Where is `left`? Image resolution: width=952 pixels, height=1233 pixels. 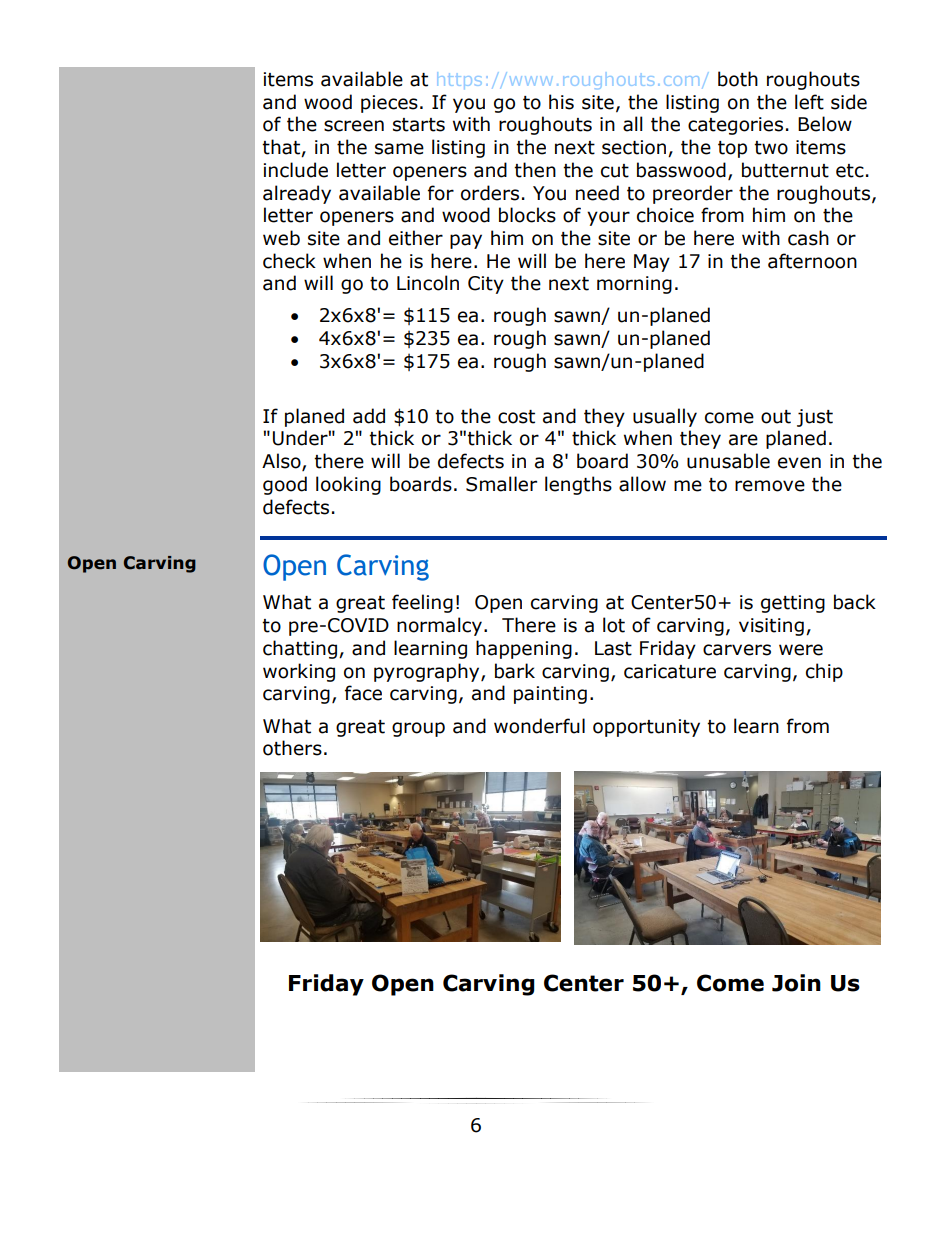
left is located at coordinates (809, 102).
